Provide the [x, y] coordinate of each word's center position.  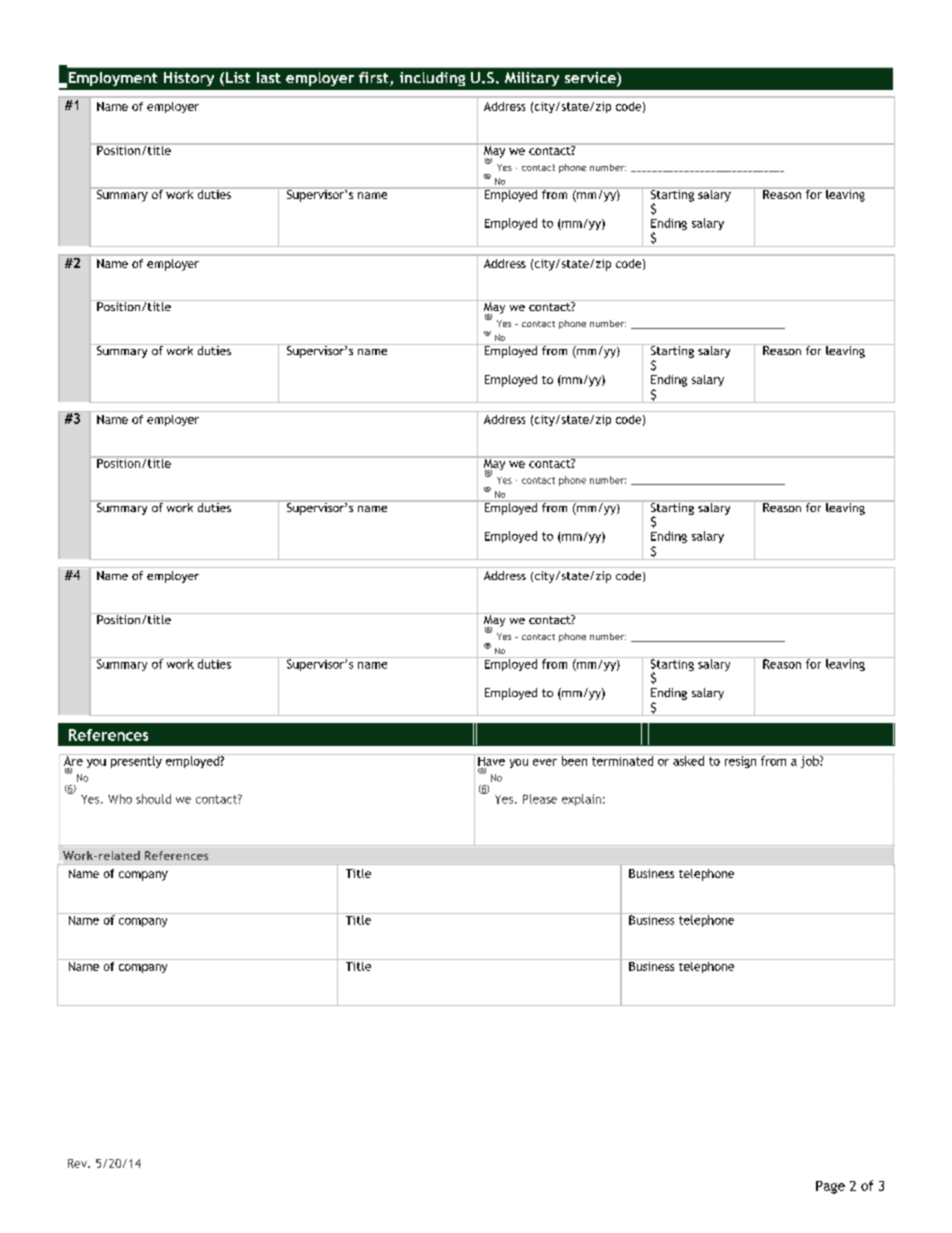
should [153, 799]
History [189, 79]
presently [136, 761]
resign [740, 761]
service [591, 79]
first [375, 79]
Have [491, 760]
